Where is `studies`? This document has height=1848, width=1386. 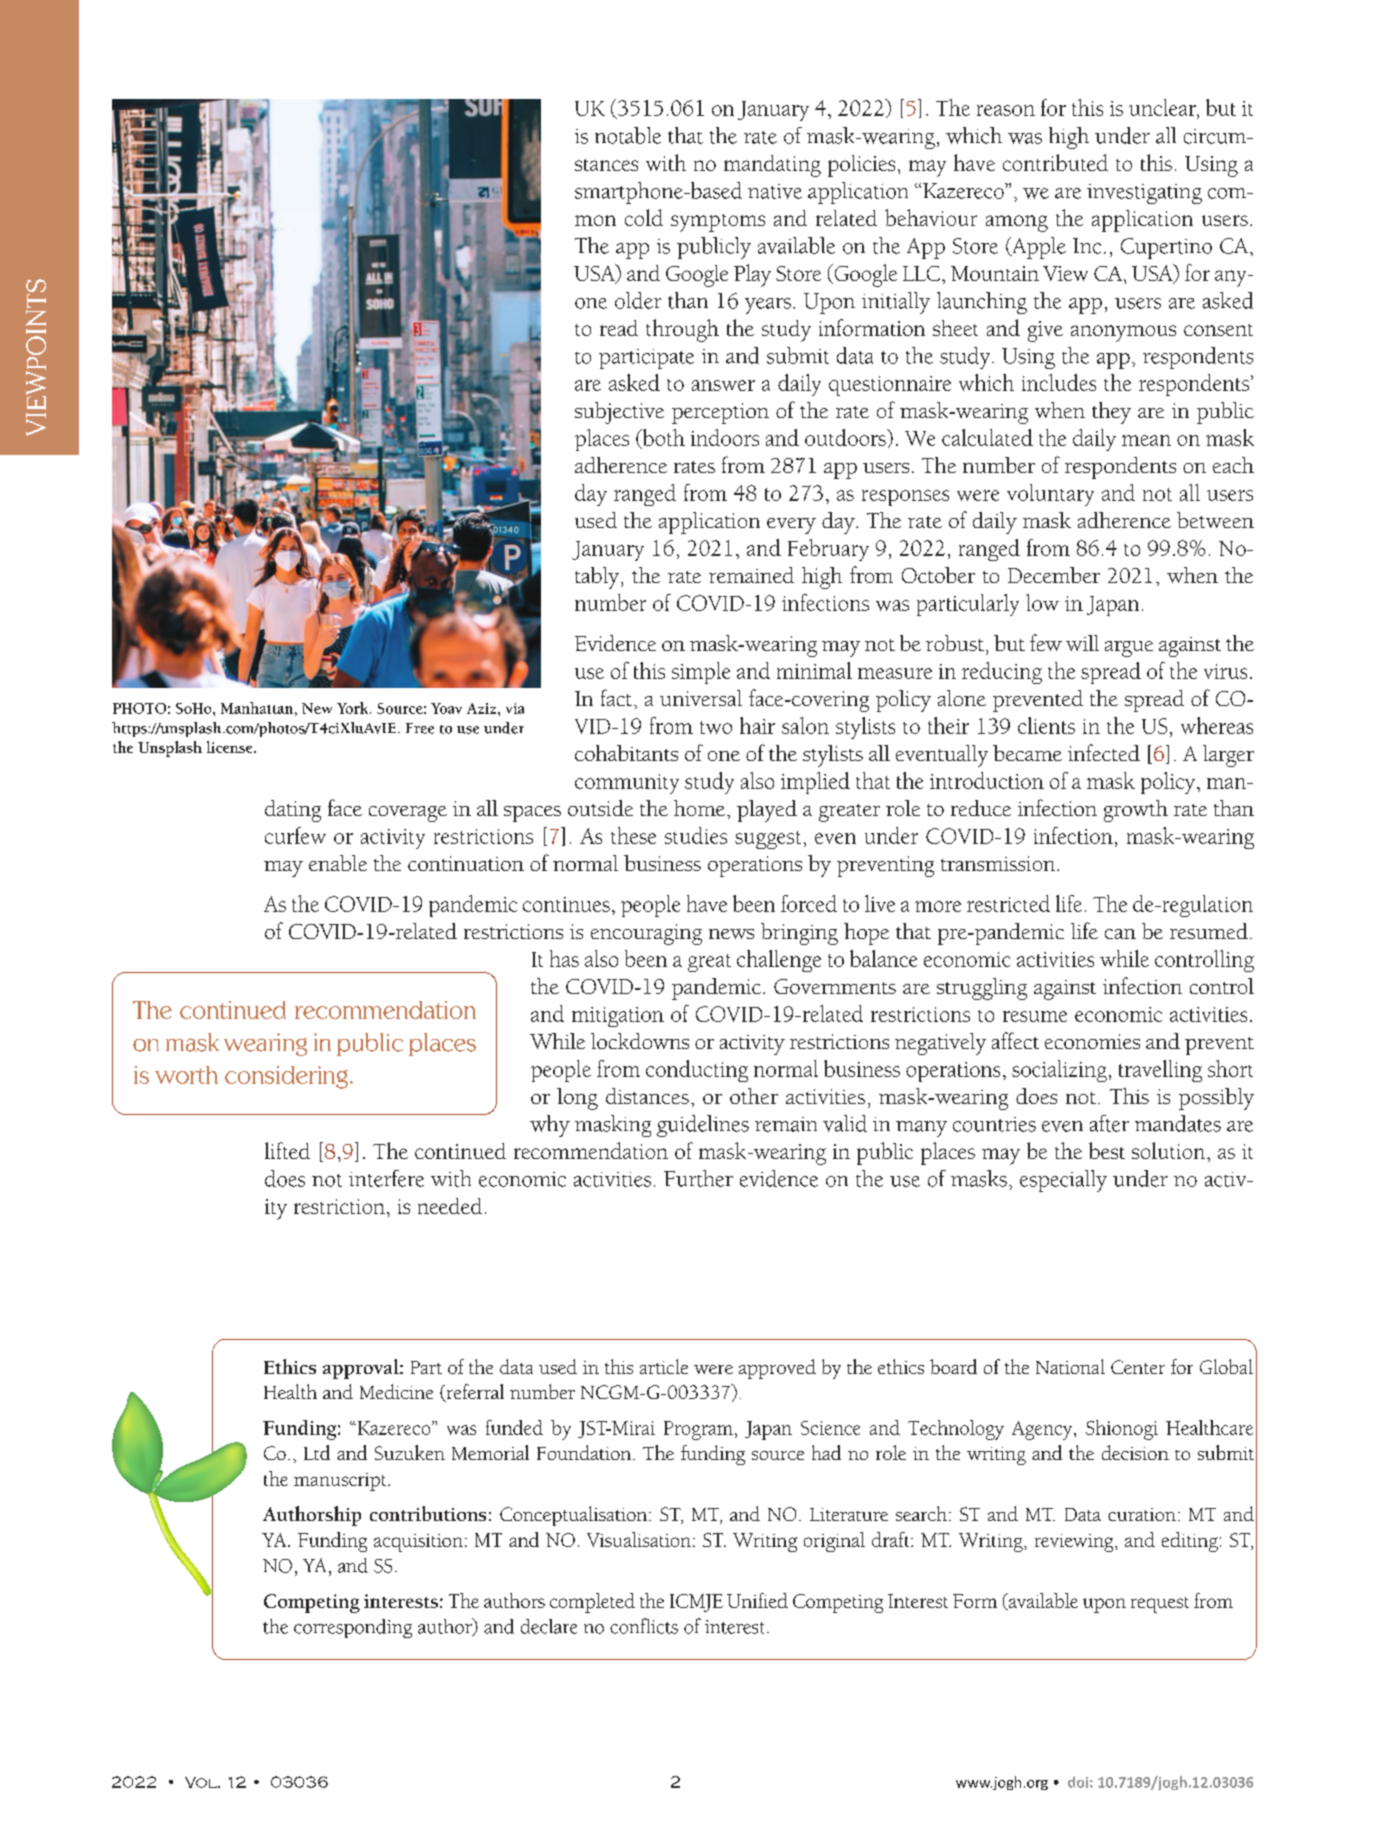
studies is located at coordinates (696, 835).
